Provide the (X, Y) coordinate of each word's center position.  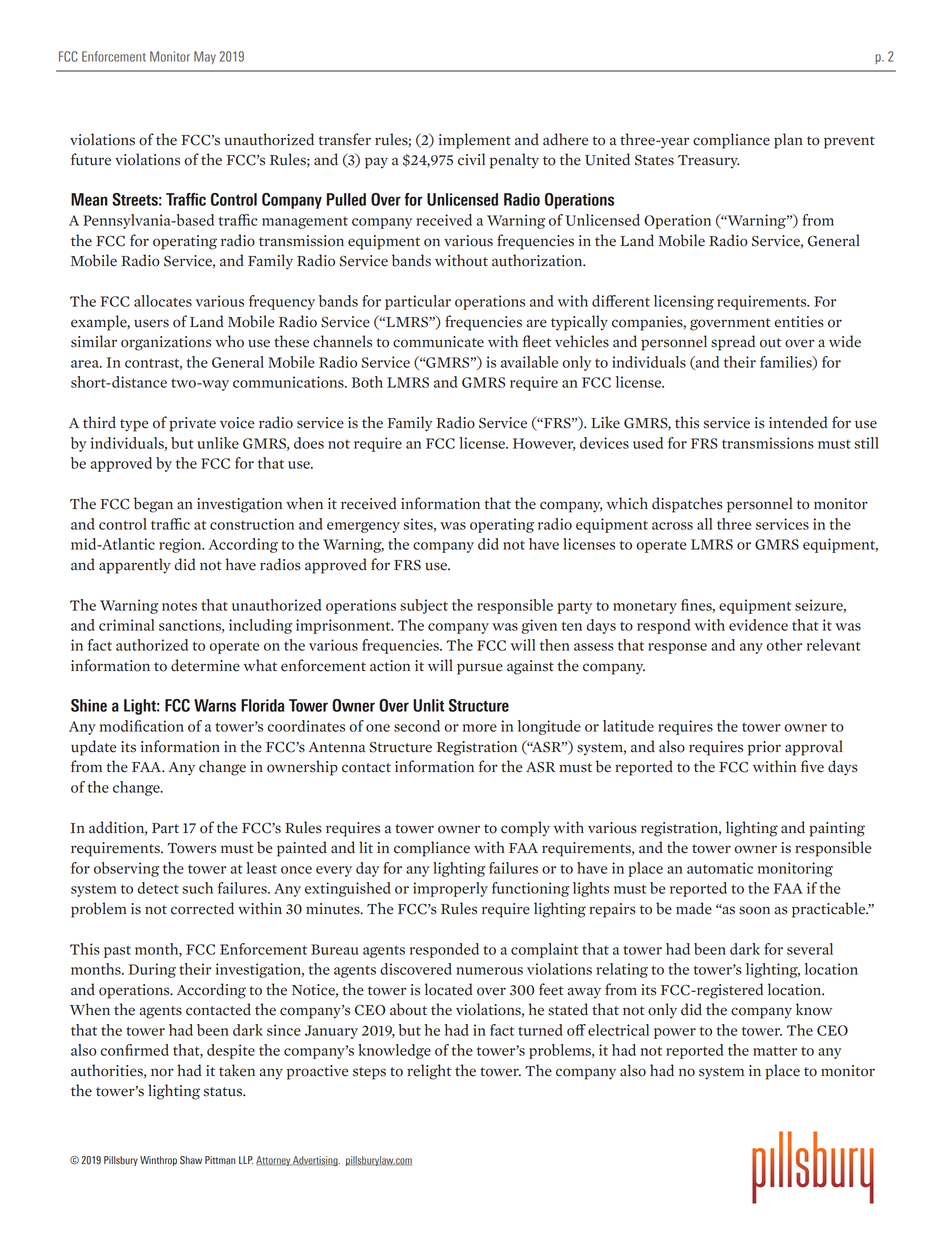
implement (475, 141)
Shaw (191, 1160)
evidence (758, 625)
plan (788, 141)
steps (369, 1073)
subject (424, 606)
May (205, 57)
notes (179, 606)
